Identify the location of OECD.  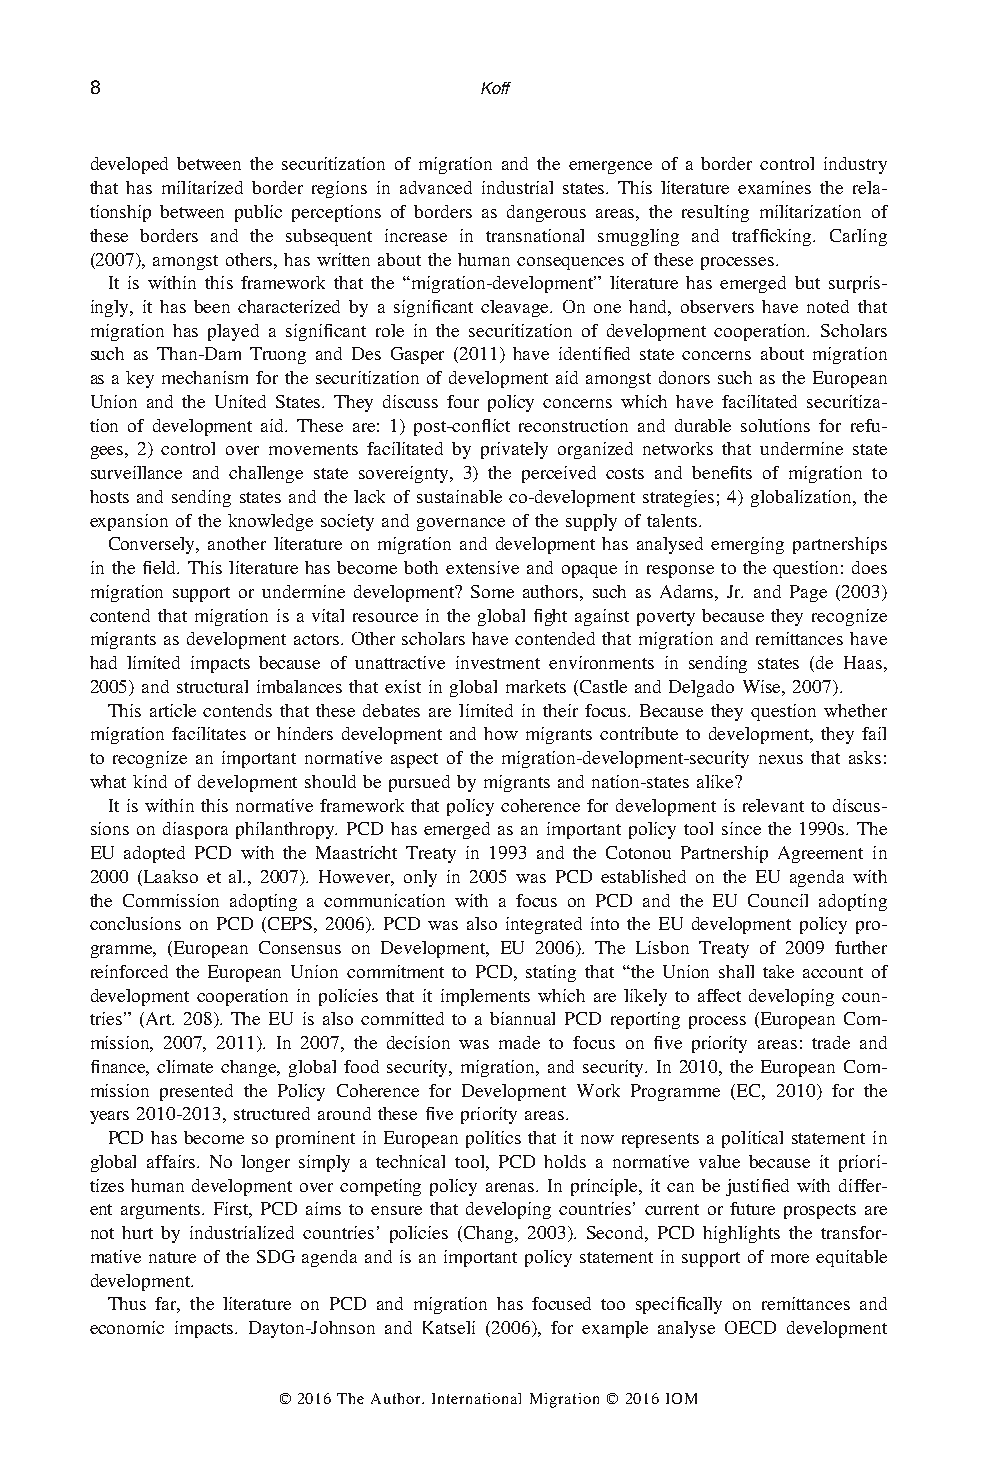
(750, 1327).
